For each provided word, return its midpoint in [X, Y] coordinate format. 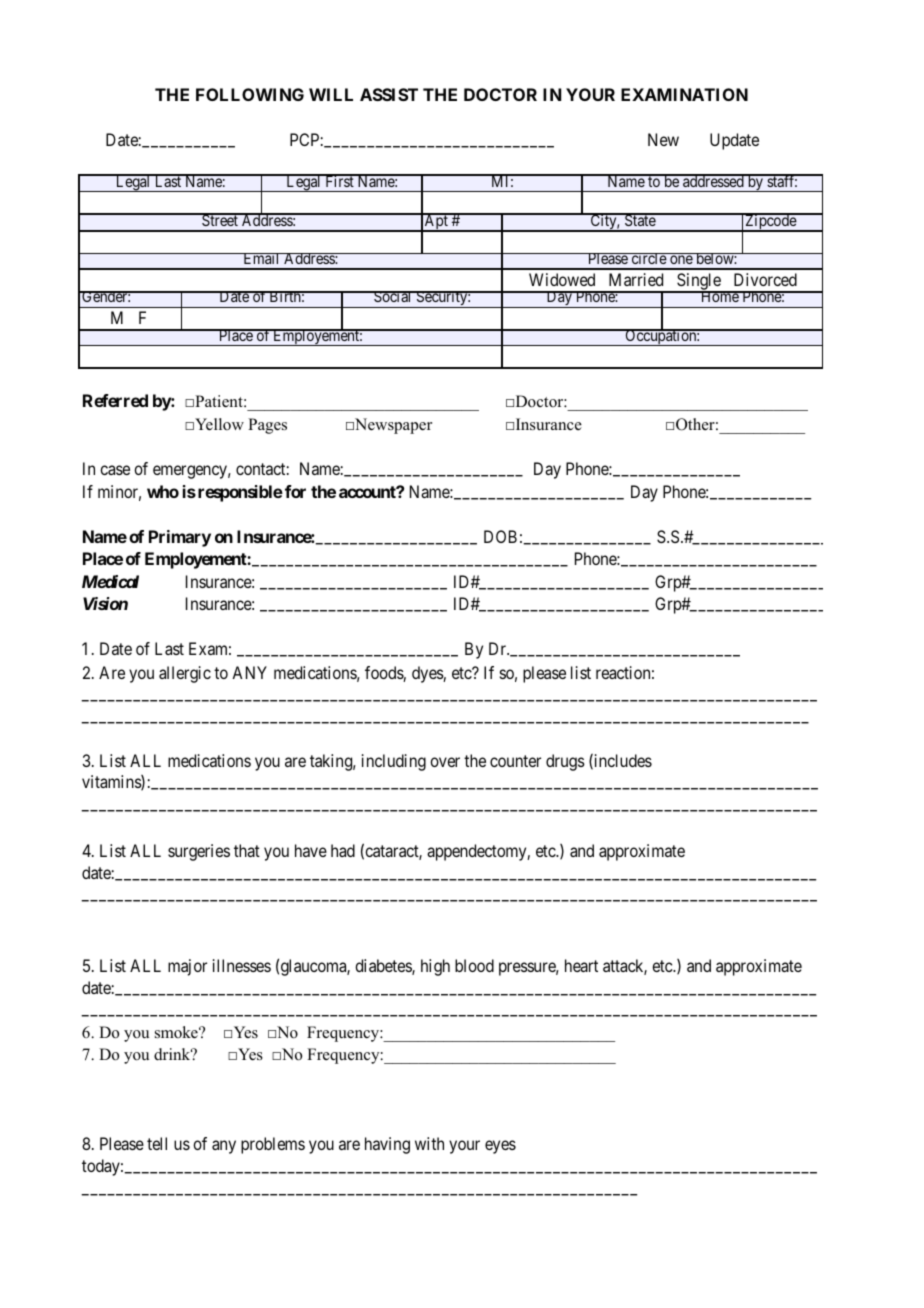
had [343, 850]
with [429, 1143]
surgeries [199, 852]
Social [393, 296]
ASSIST [389, 94]
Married [636, 279]
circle [648, 258]
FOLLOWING [250, 94]
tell [157, 1143]
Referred [115, 400]
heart [581, 965]
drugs [565, 762]
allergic [185, 674]
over [445, 762]
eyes [500, 1147]
